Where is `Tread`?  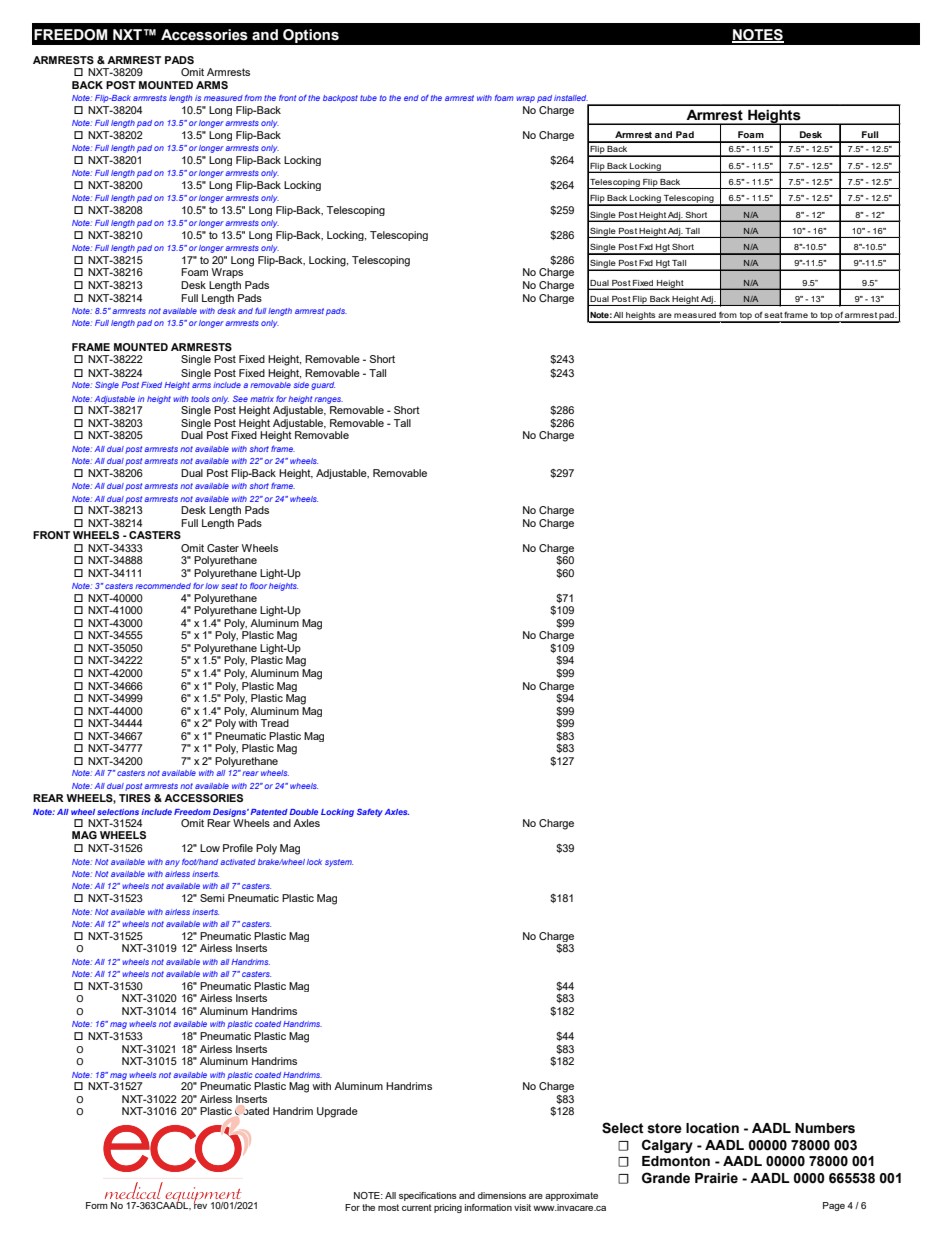 Tread is located at coordinates (275, 723).
